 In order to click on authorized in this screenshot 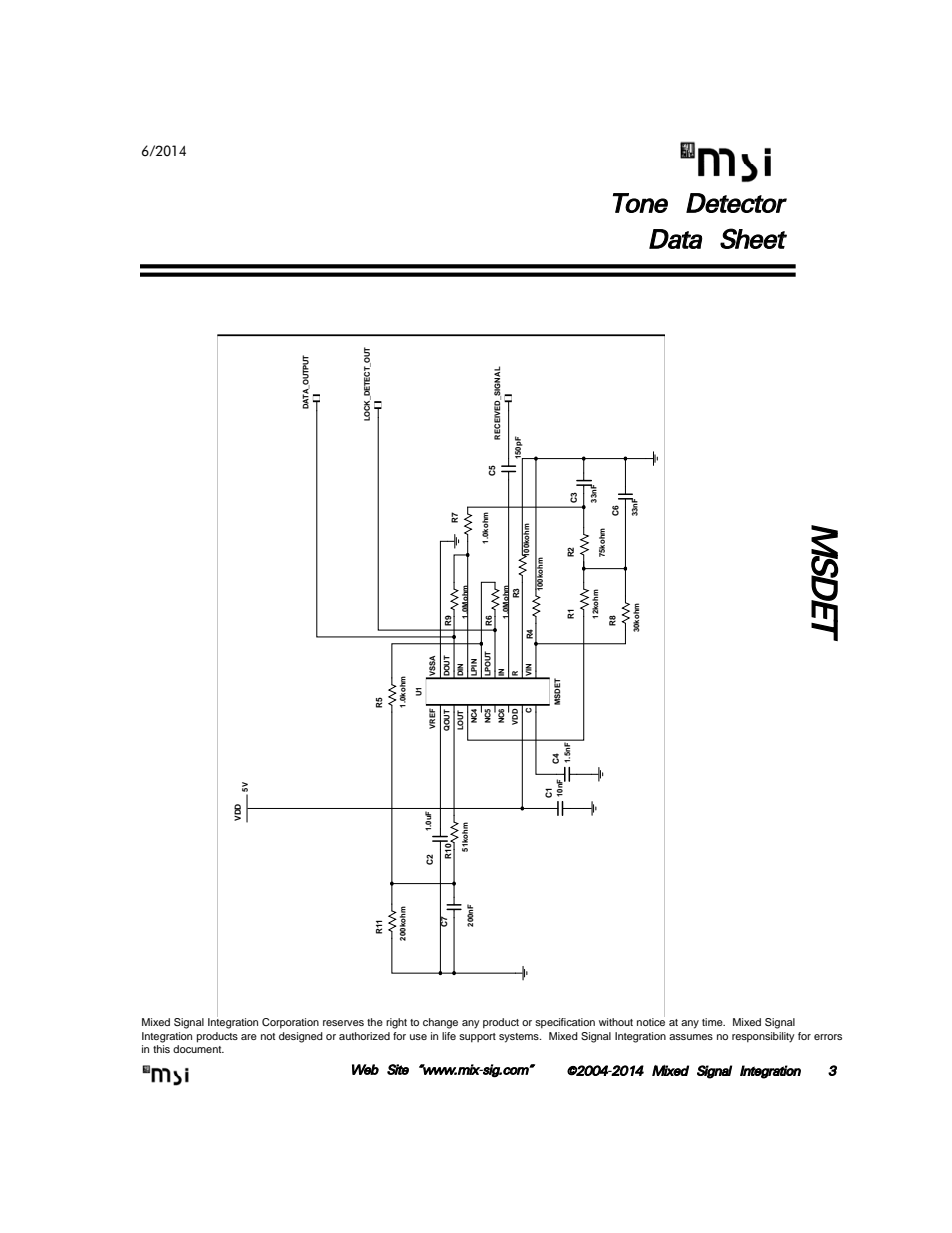, I will do `click(364, 1036)`.
